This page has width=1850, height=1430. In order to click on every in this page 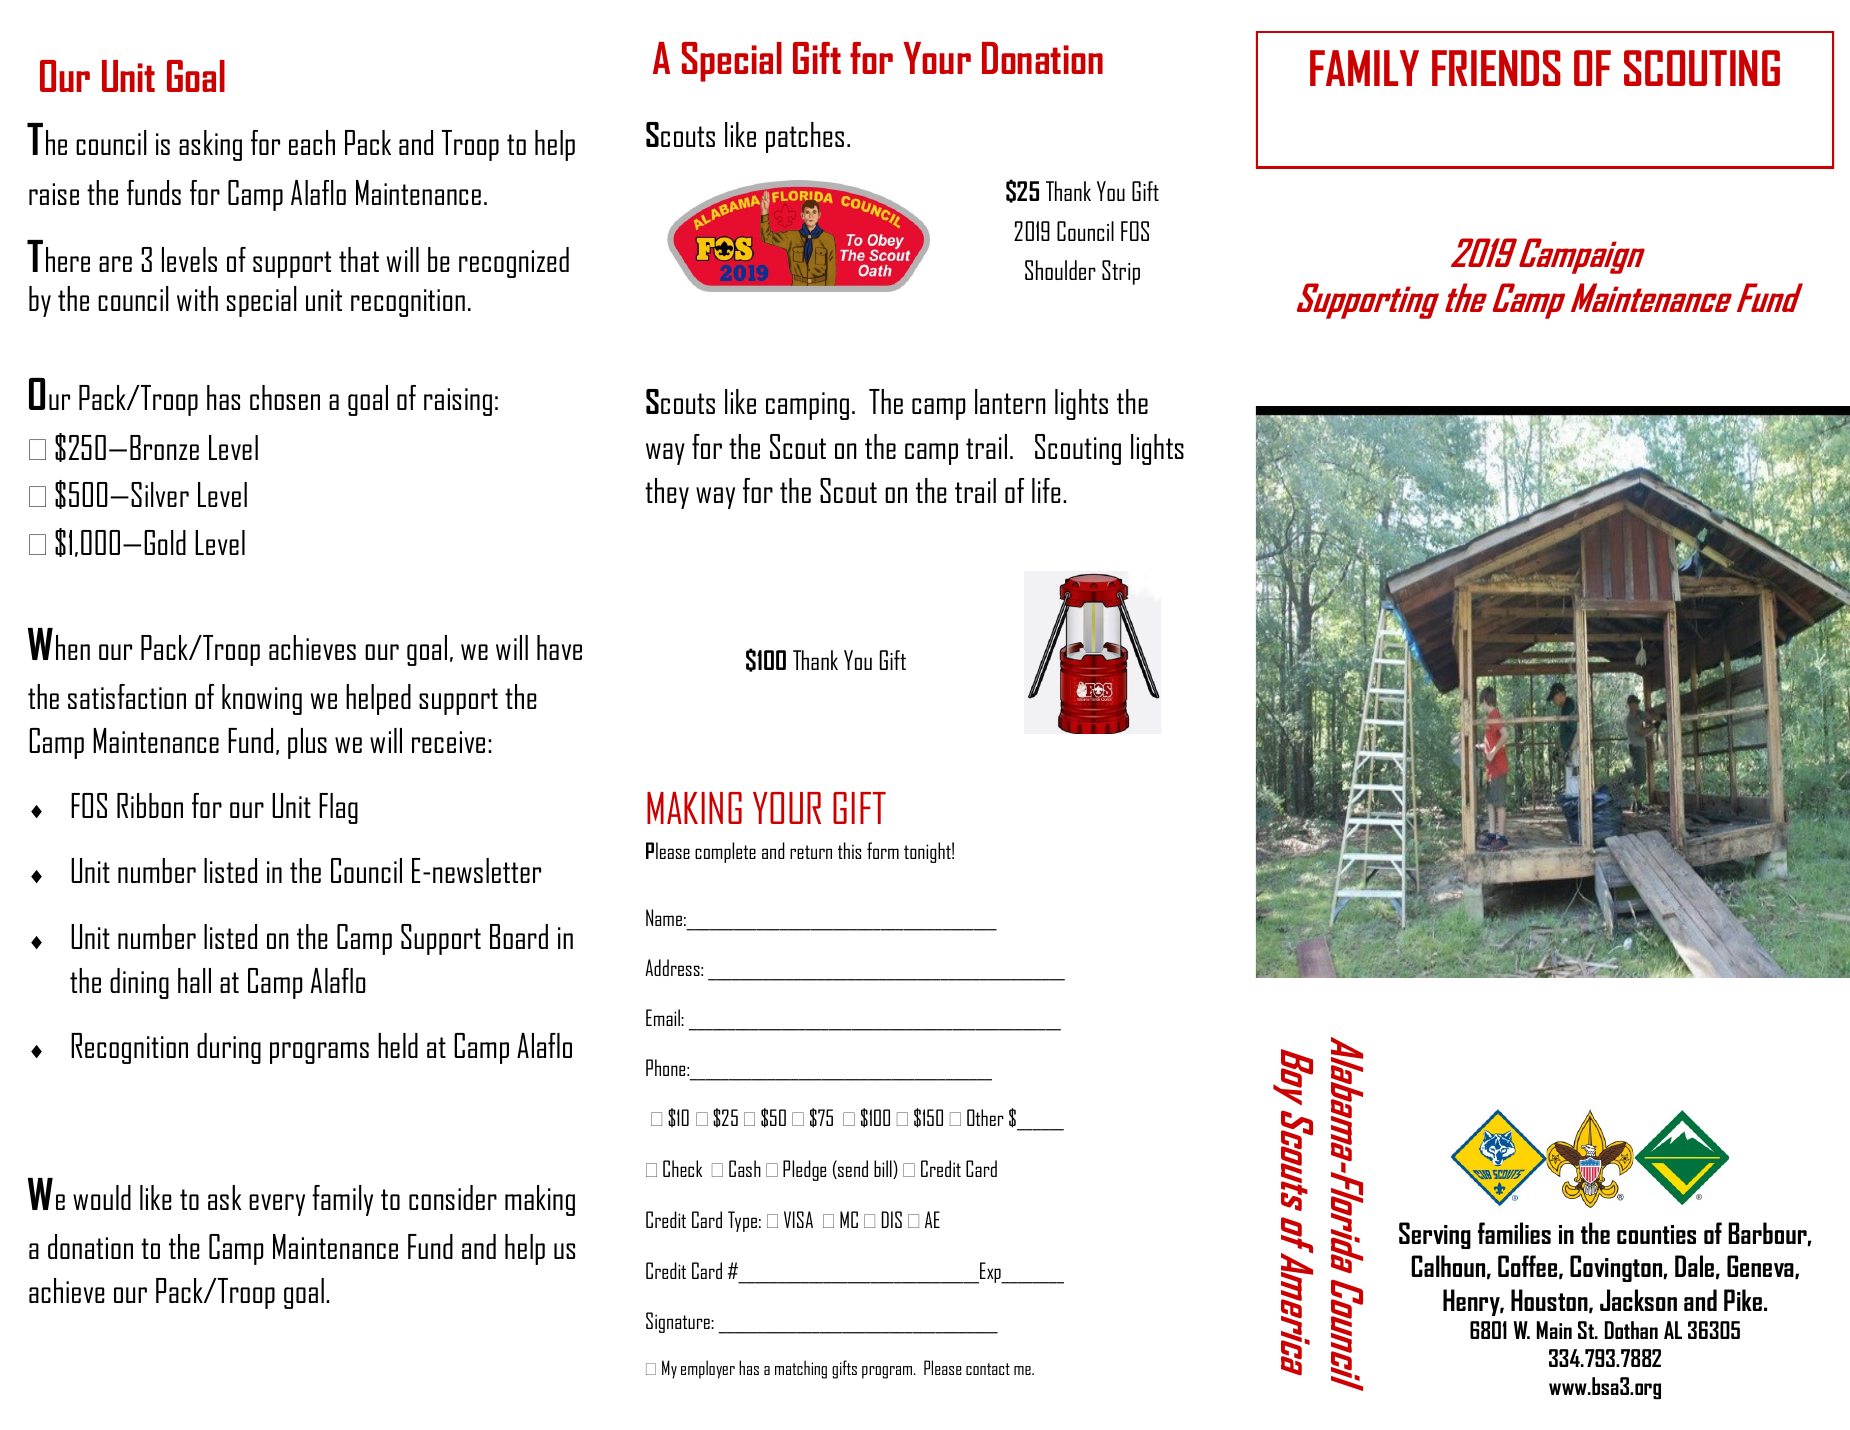, I will do `click(277, 1205)`.
